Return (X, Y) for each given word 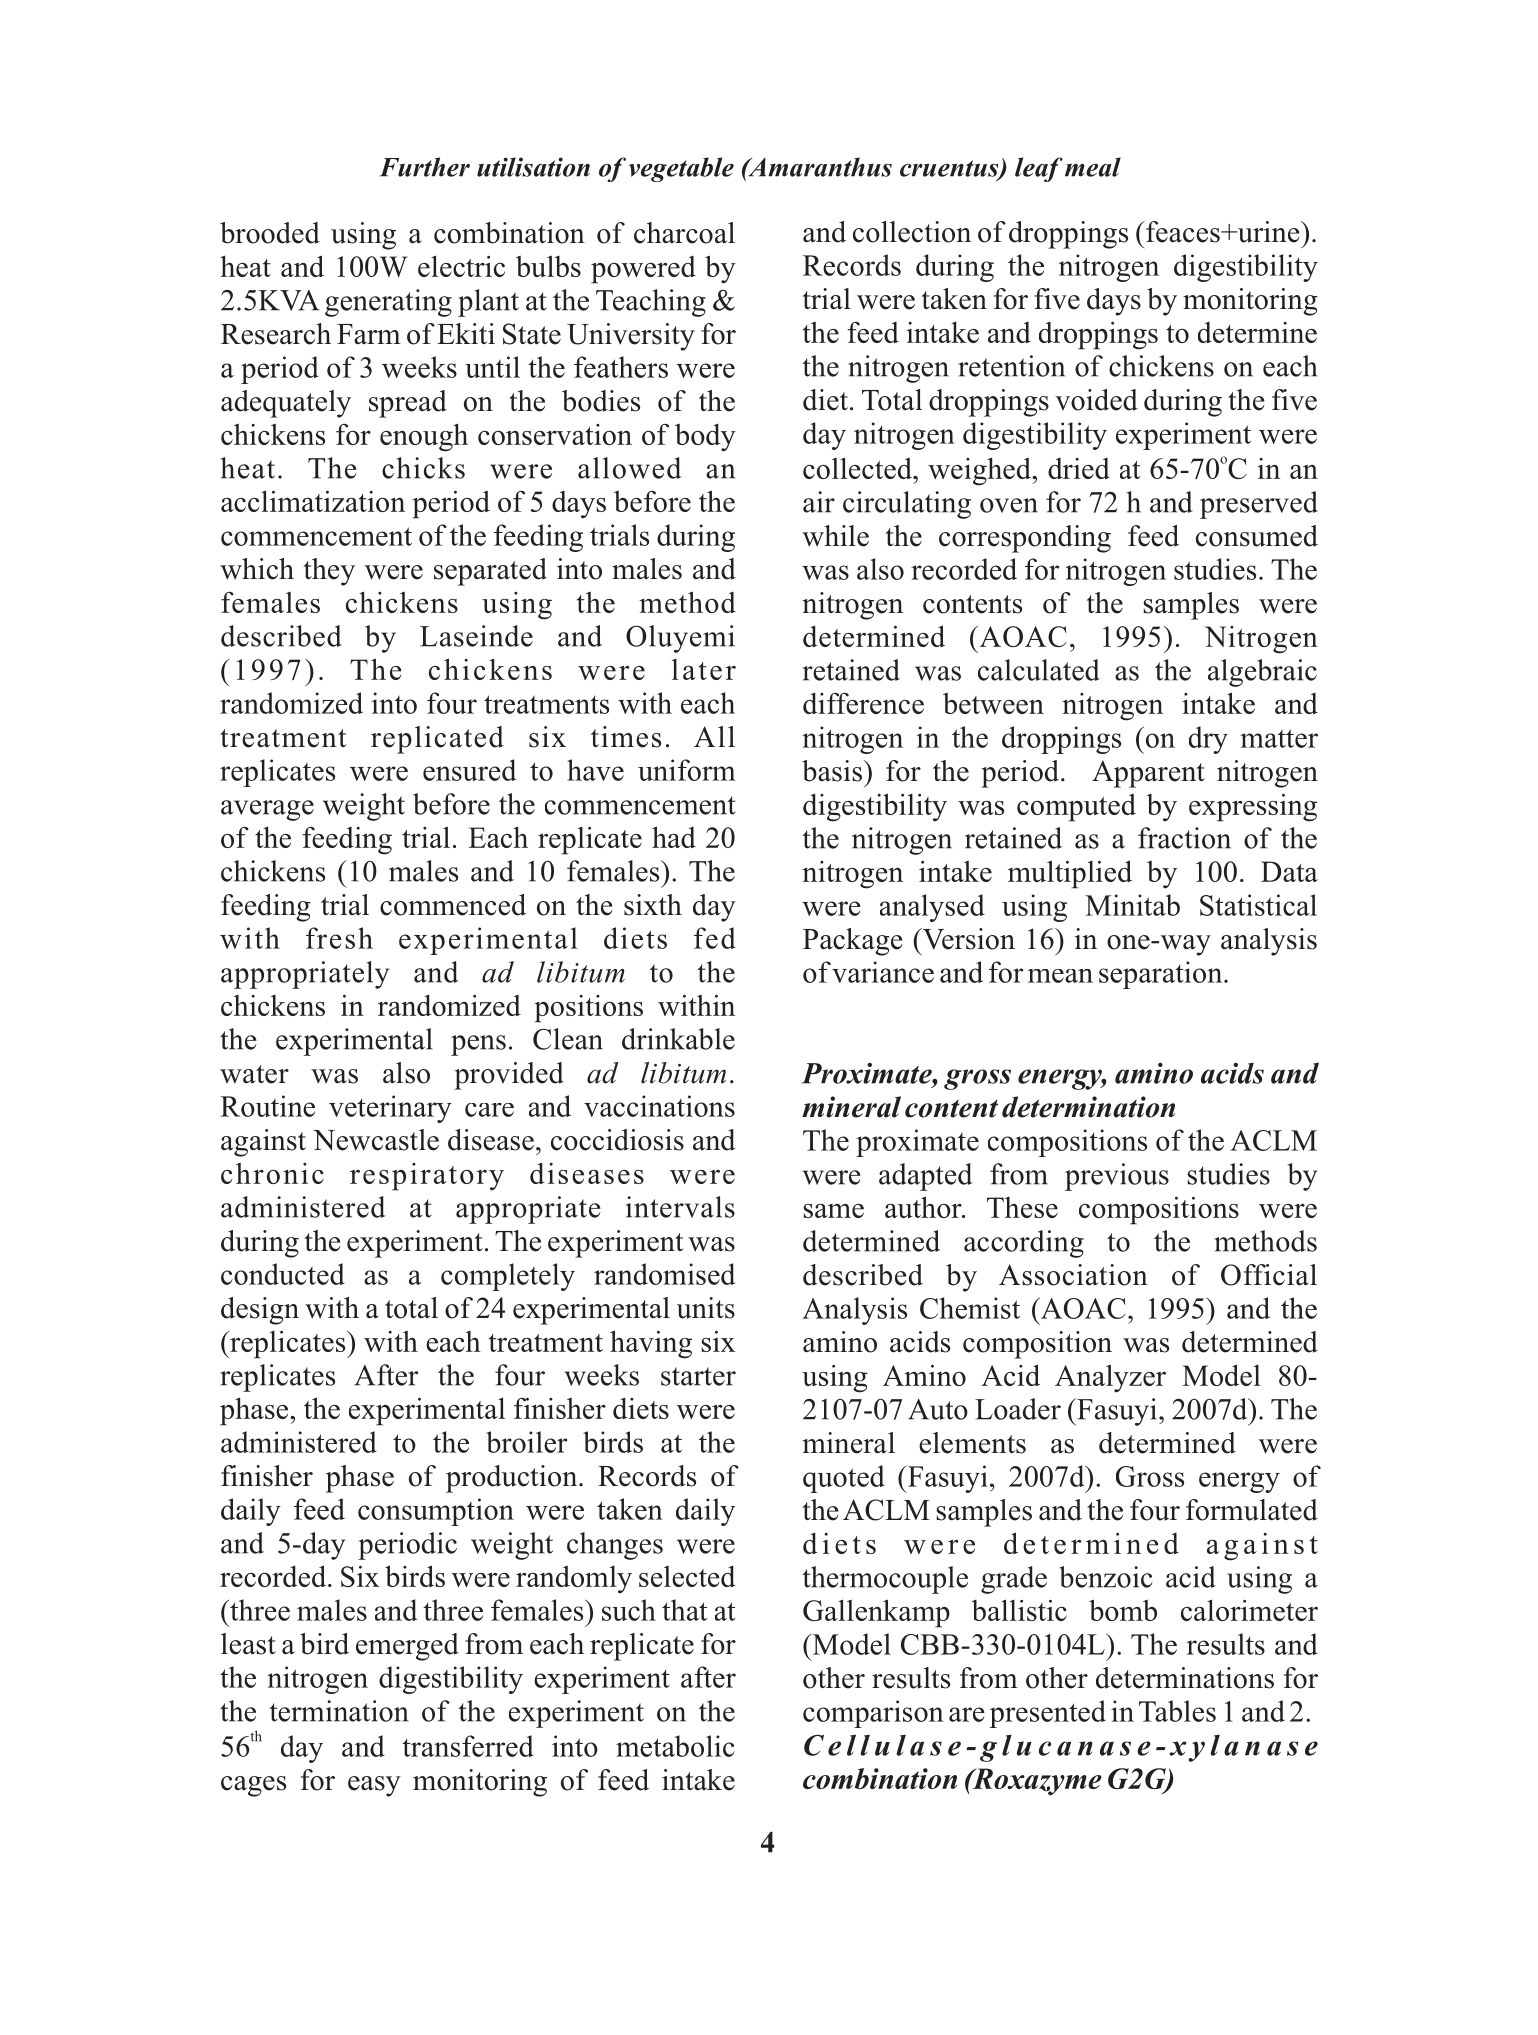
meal (1093, 167)
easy (374, 1786)
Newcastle (376, 1140)
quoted (844, 1479)
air (819, 502)
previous (1117, 1177)
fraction (1184, 838)
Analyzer (1110, 1378)
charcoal (684, 233)
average (267, 810)
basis (832, 771)
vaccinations (659, 1106)
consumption (436, 1512)
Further (425, 167)
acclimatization (313, 501)
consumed (1257, 536)
